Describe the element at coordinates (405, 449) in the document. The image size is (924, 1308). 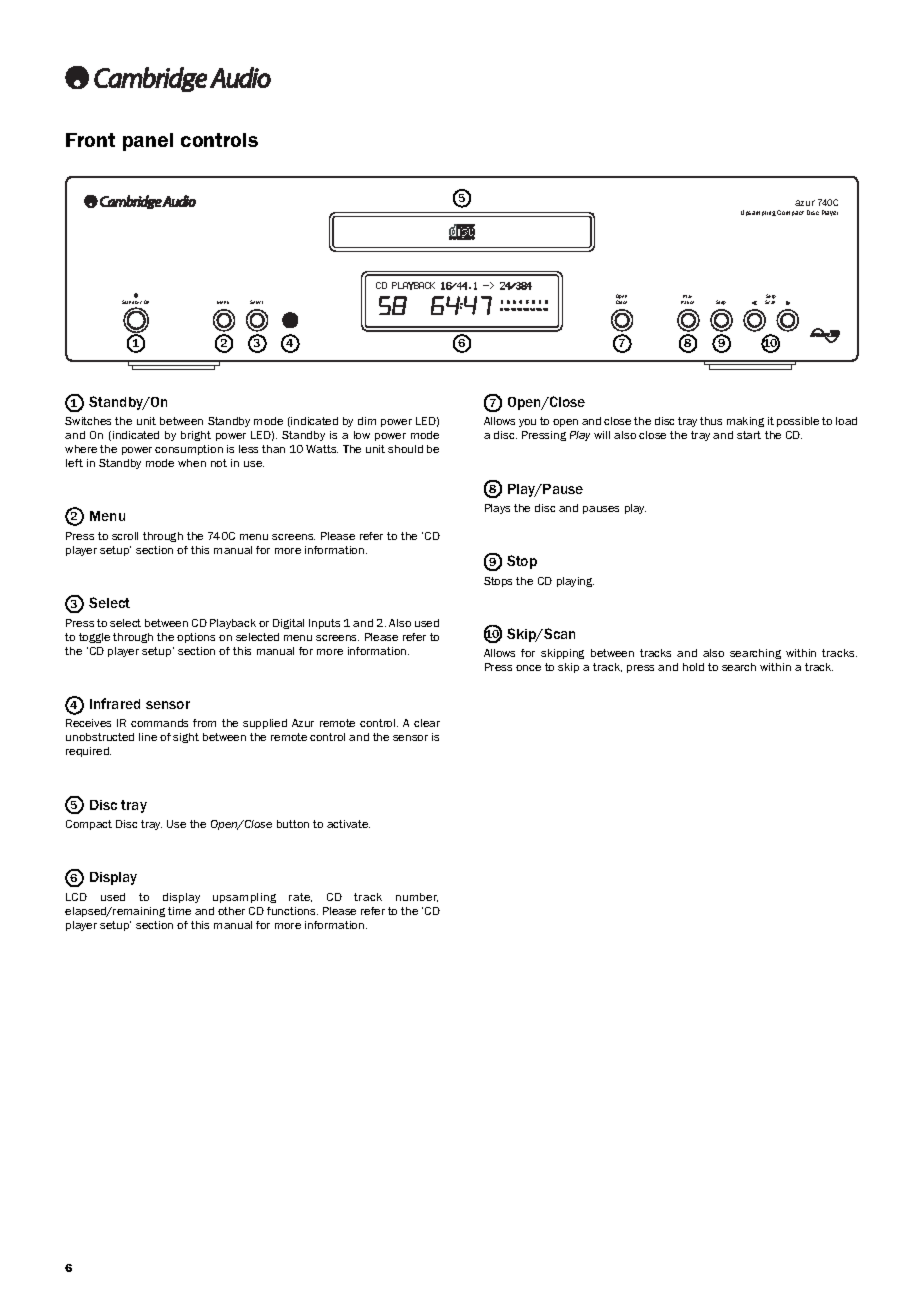
I see `should` at that location.
